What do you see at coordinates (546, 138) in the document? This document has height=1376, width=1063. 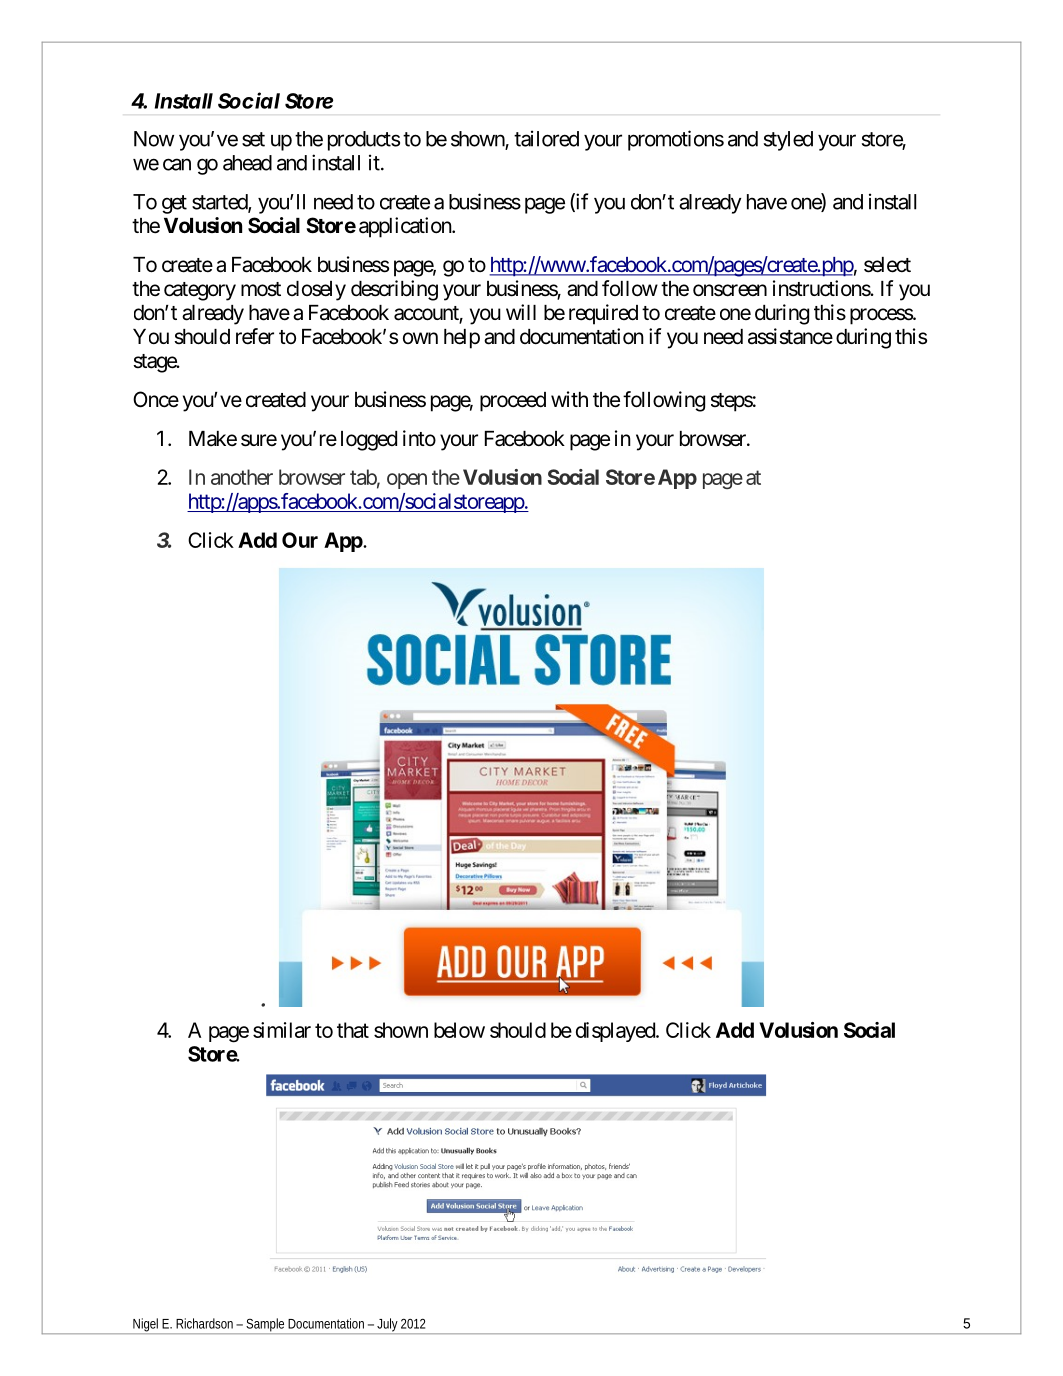 I see `tailored` at bounding box center [546, 138].
